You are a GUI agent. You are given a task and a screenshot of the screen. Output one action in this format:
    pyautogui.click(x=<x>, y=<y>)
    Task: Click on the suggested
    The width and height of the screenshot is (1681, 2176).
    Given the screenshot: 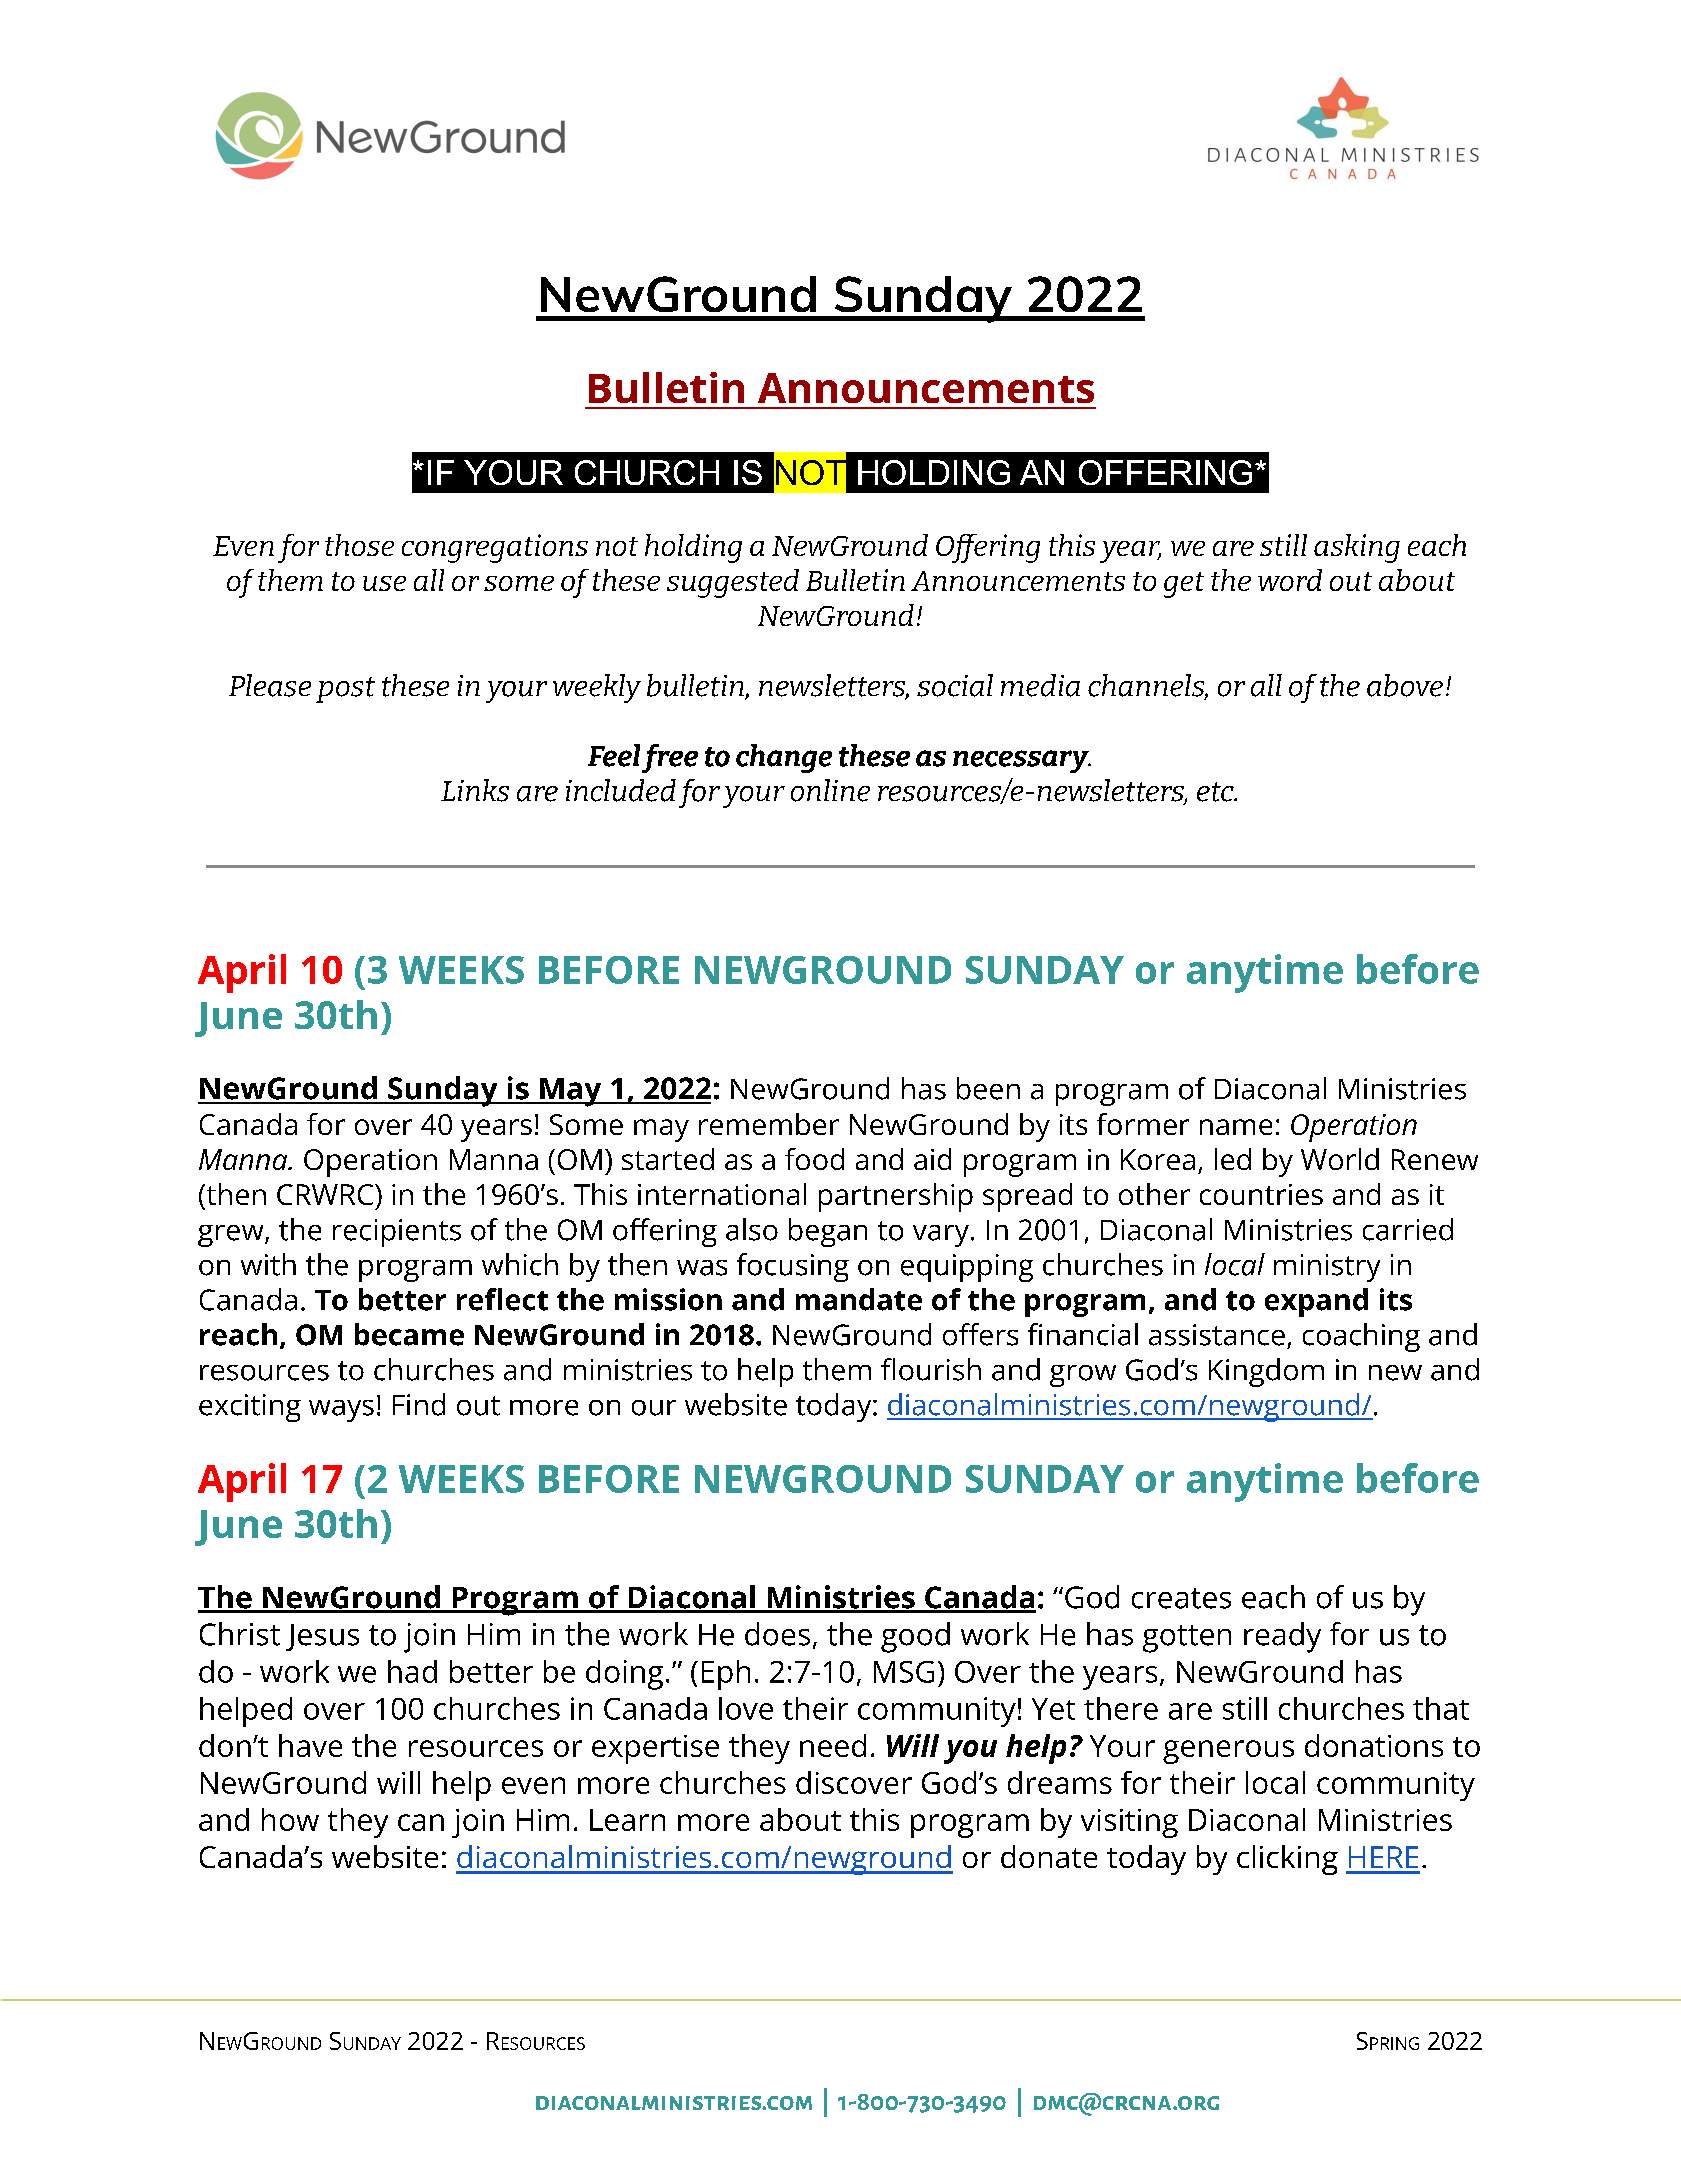 What is the action you would take?
    pyautogui.click(x=733, y=583)
